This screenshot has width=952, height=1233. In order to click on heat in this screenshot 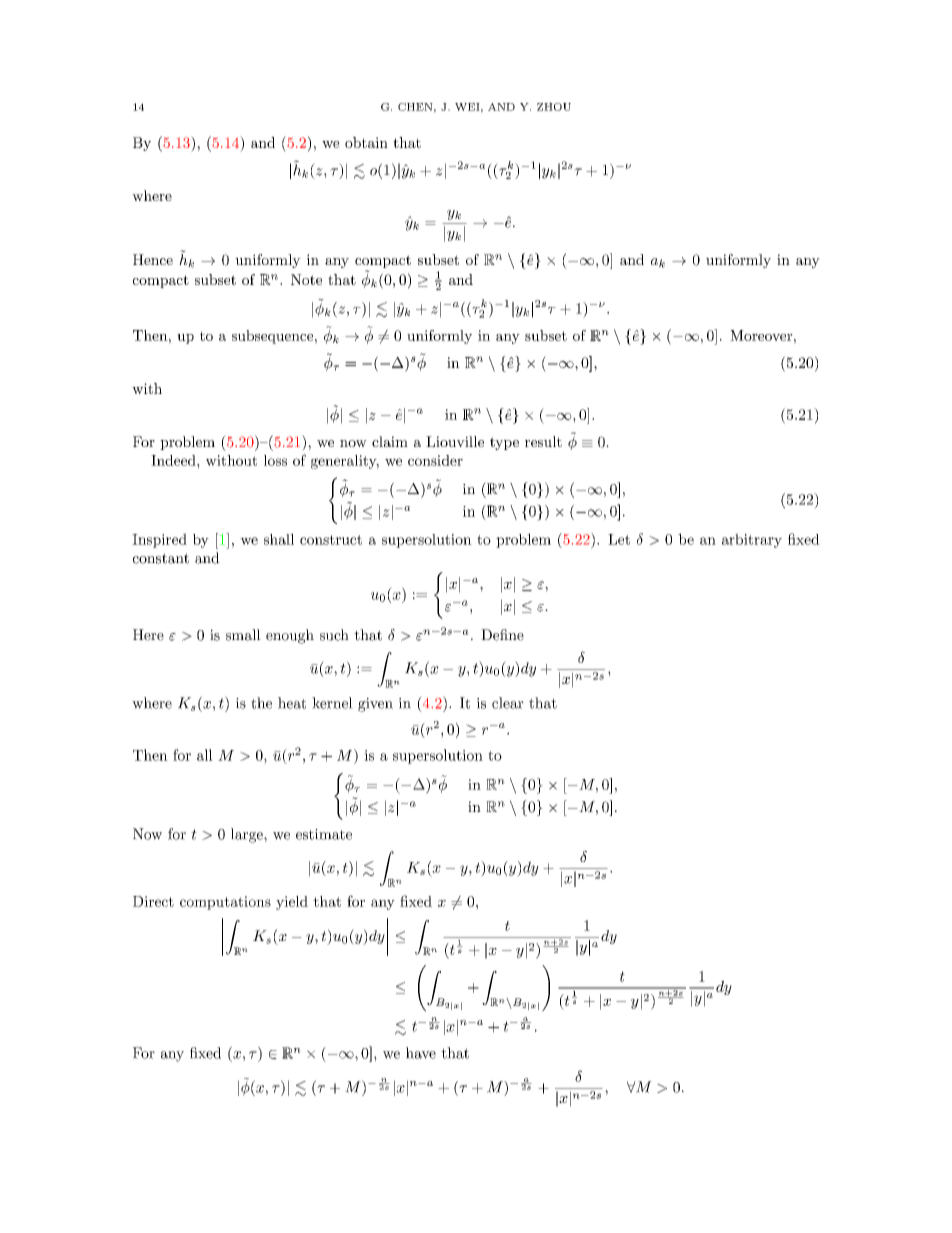, I will do `click(292, 703)`.
